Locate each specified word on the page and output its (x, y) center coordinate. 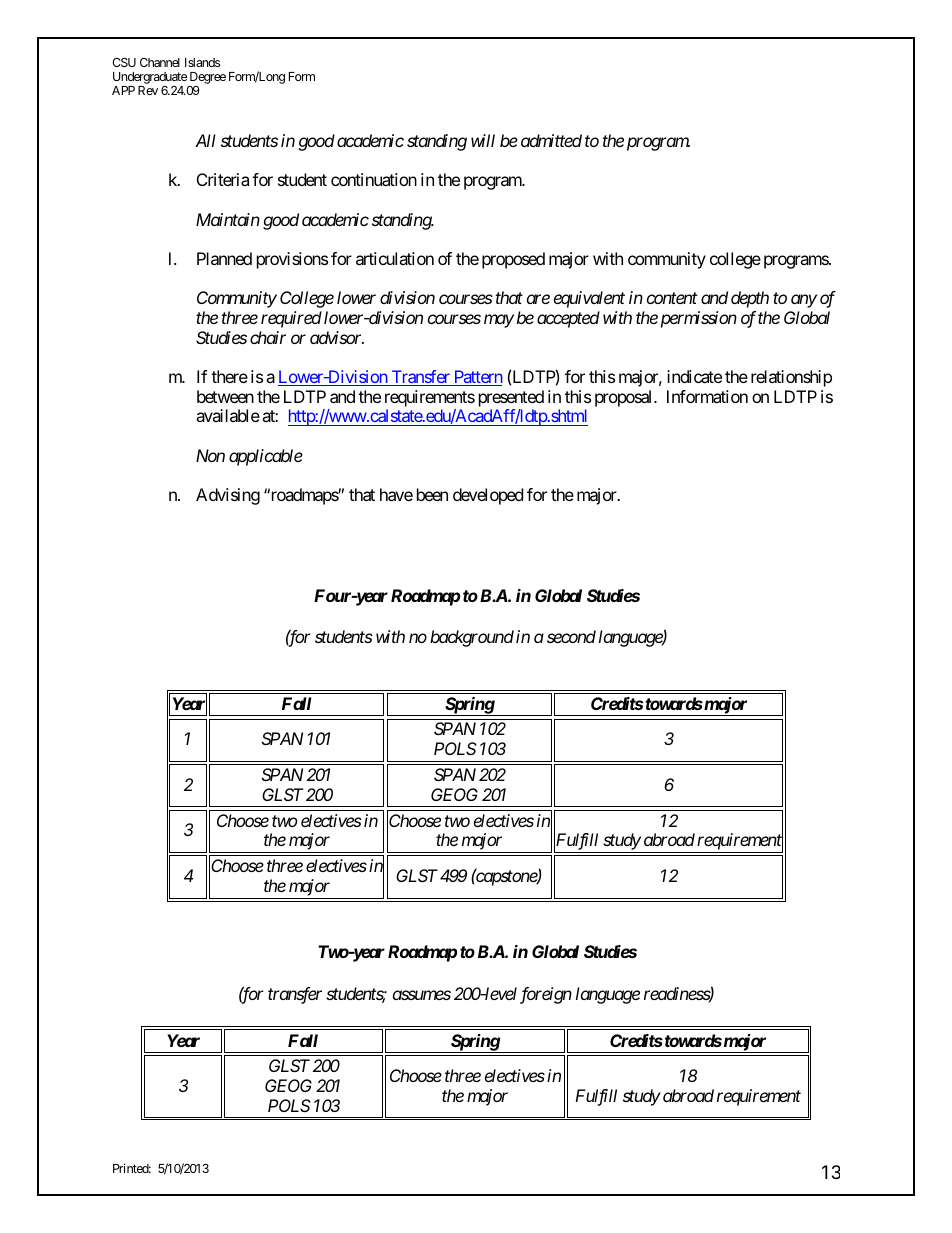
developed (488, 496)
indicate (694, 376)
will (483, 140)
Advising (228, 496)
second (571, 636)
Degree (207, 79)
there (229, 376)
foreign (546, 995)
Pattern (477, 378)
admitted (551, 140)
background (472, 638)
